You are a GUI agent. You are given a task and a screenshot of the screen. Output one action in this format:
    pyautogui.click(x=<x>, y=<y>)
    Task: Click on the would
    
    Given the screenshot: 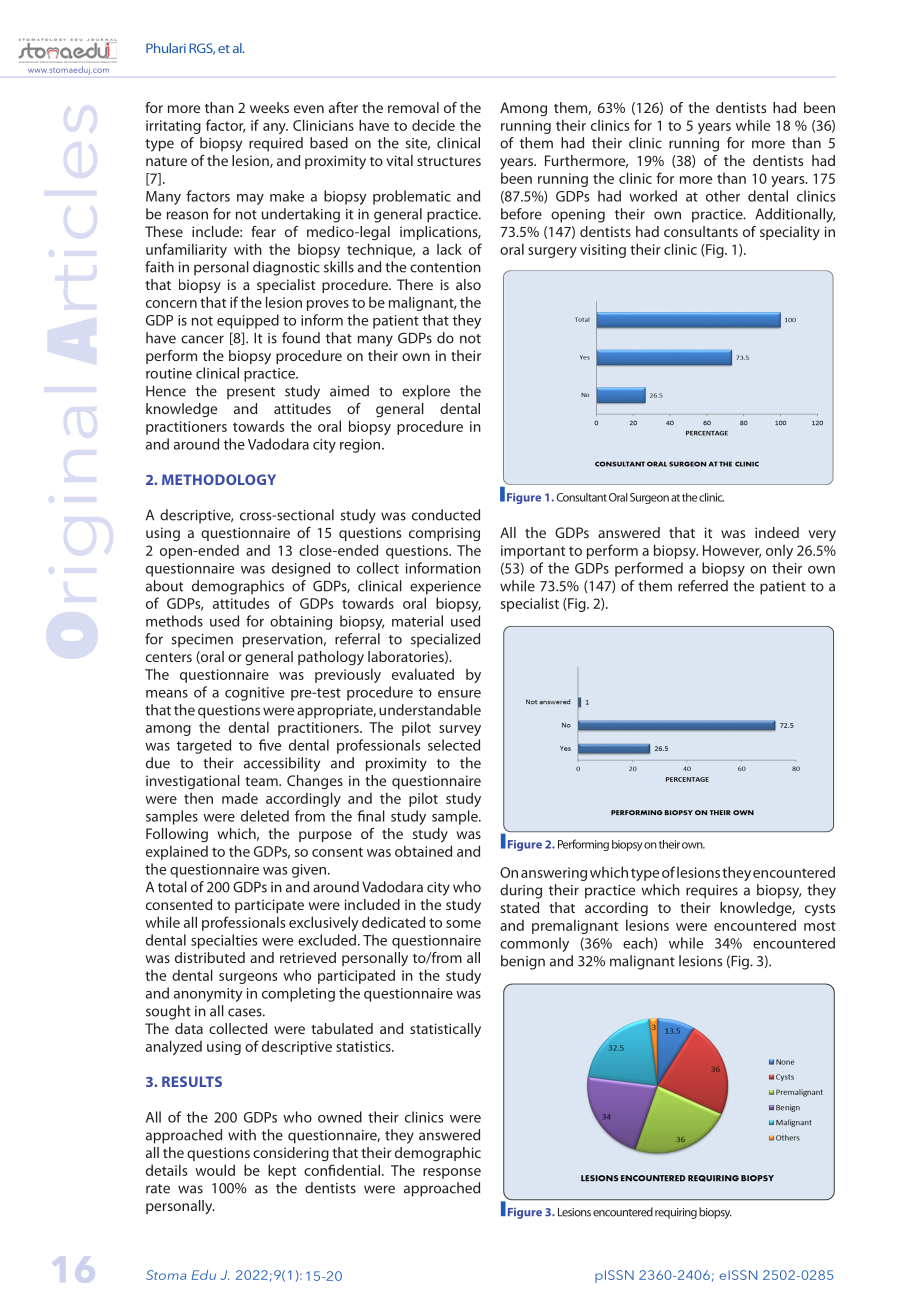 What is the action you would take?
    pyautogui.click(x=215, y=1170)
